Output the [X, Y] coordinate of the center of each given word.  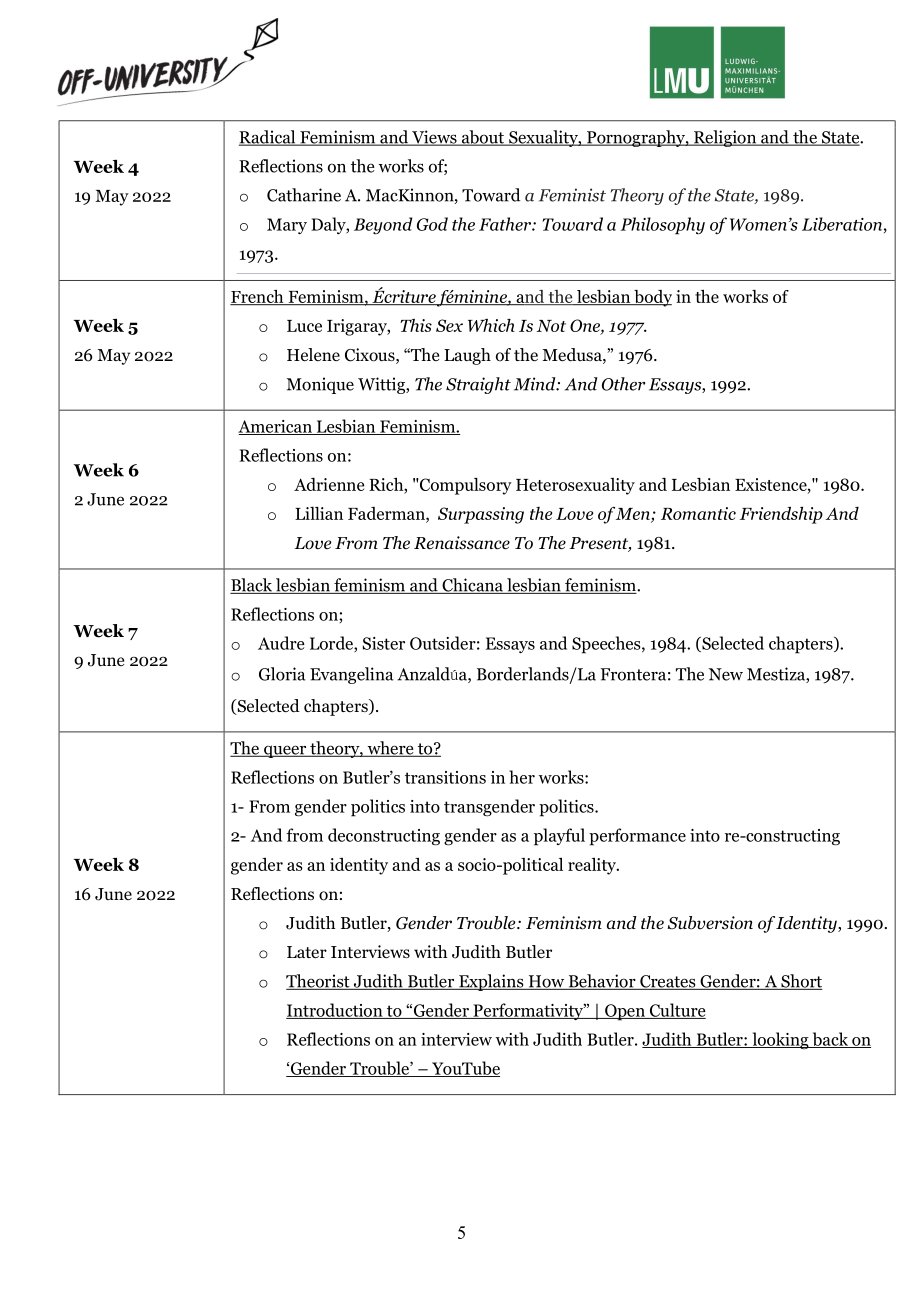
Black [252, 586]
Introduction [335, 1011]
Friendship [781, 515]
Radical [268, 138]
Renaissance [462, 543]
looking [780, 1041]
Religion [725, 138]
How [546, 982]
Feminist [572, 195]
